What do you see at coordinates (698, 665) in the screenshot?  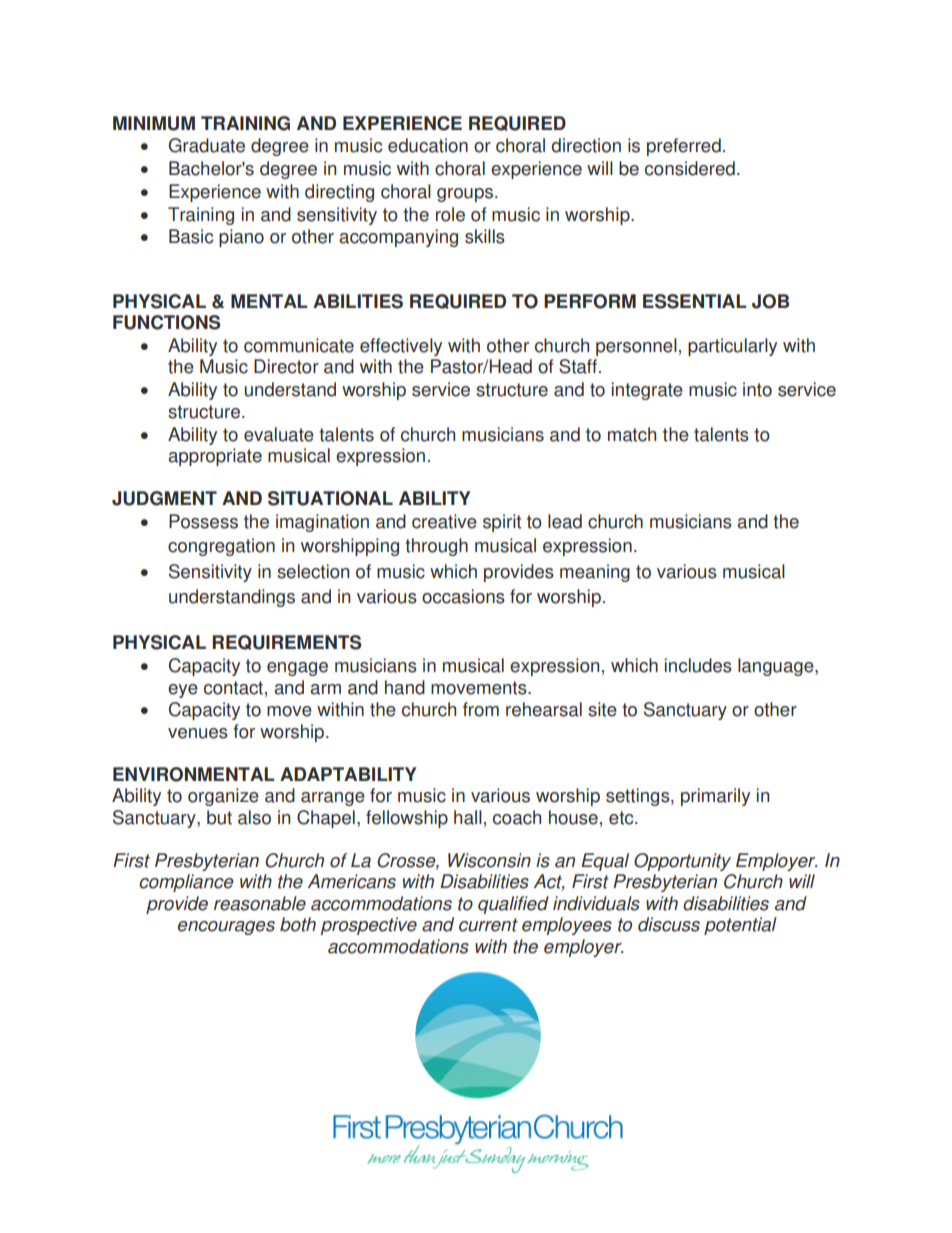 I see `includes` at bounding box center [698, 665].
